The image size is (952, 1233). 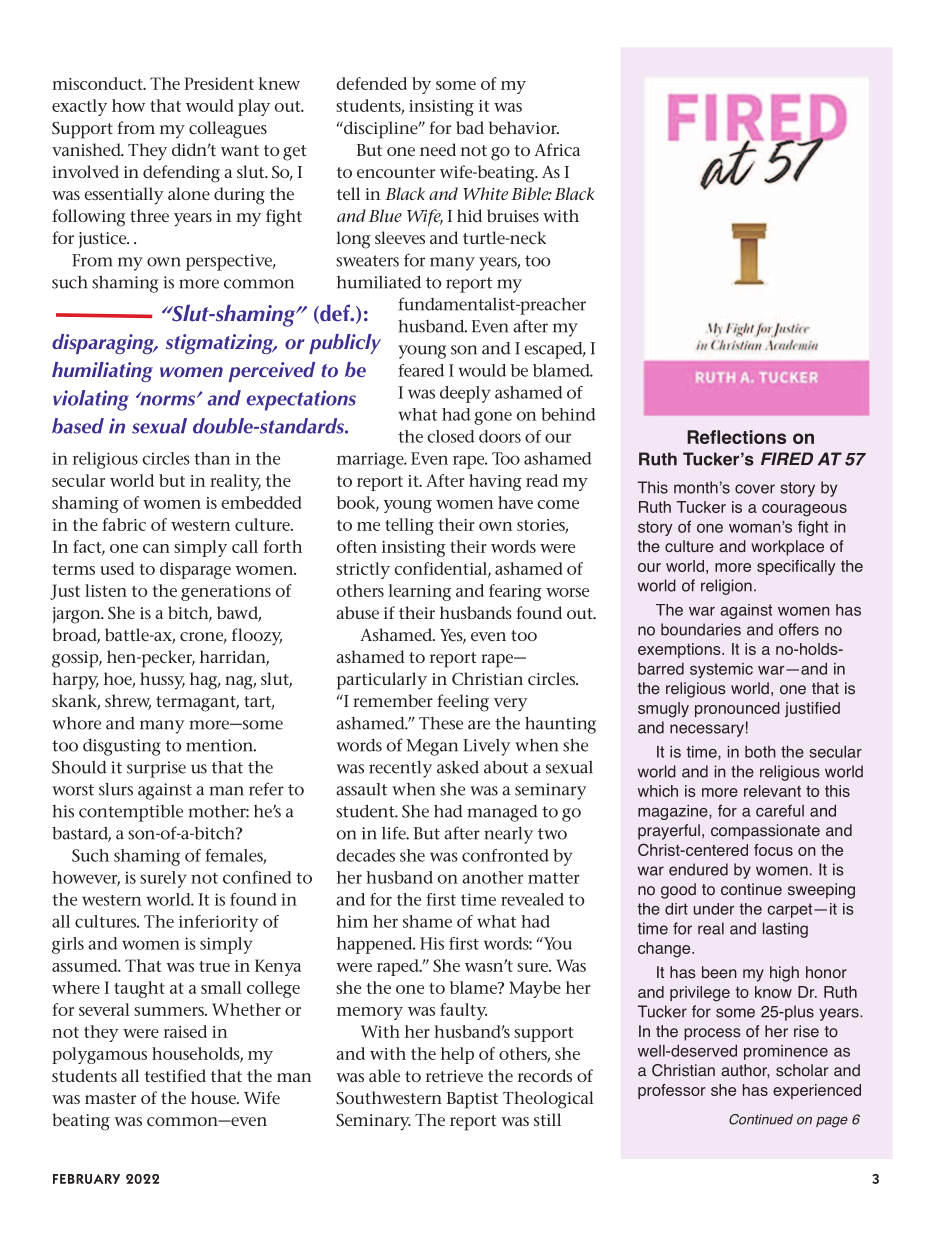 What do you see at coordinates (701, 629) in the screenshot?
I see `boundaries` at bounding box center [701, 629].
